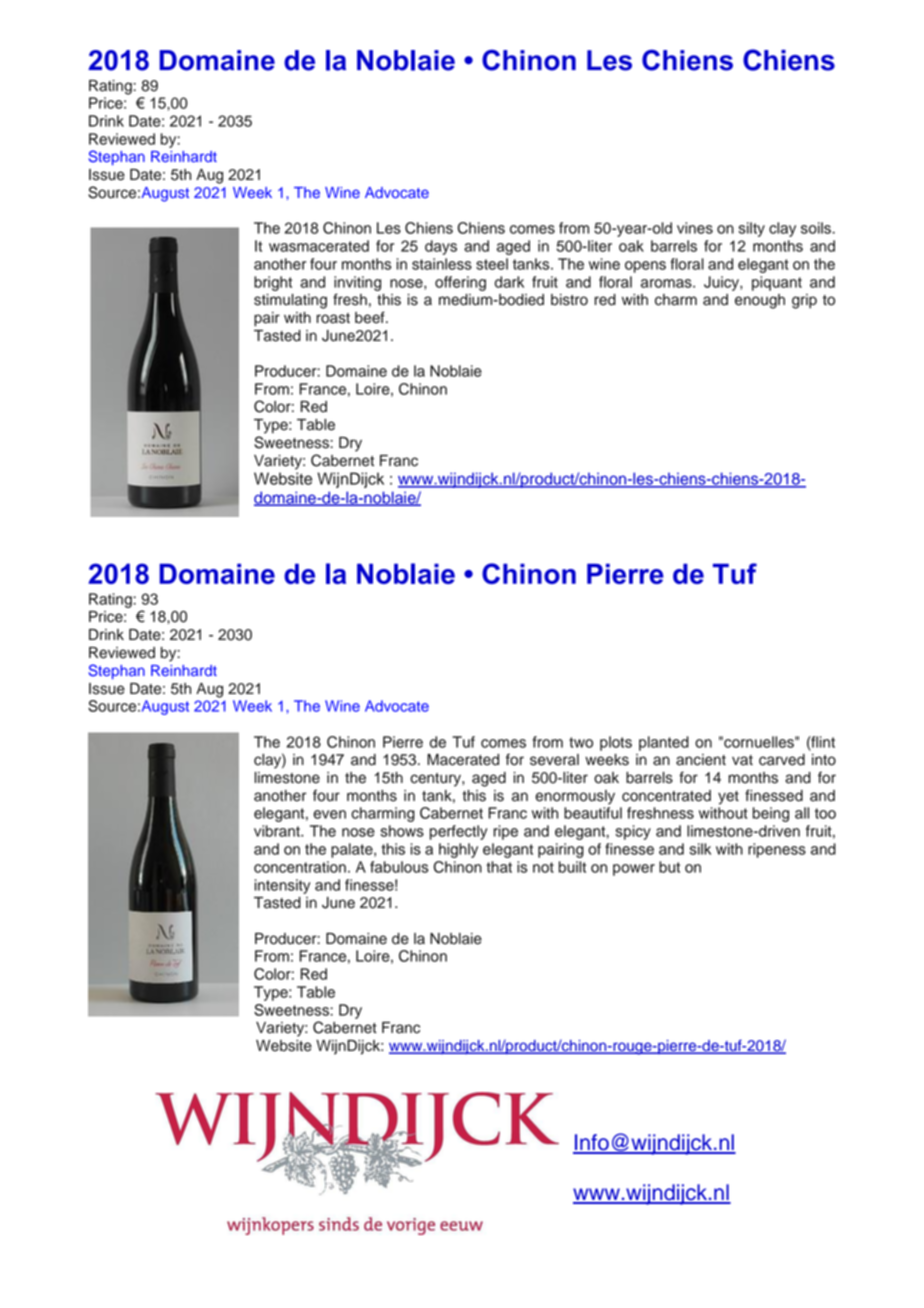 The image size is (924, 1308). What do you see at coordinates (760, 301) in the document?
I see `enough` at bounding box center [760, 301].
